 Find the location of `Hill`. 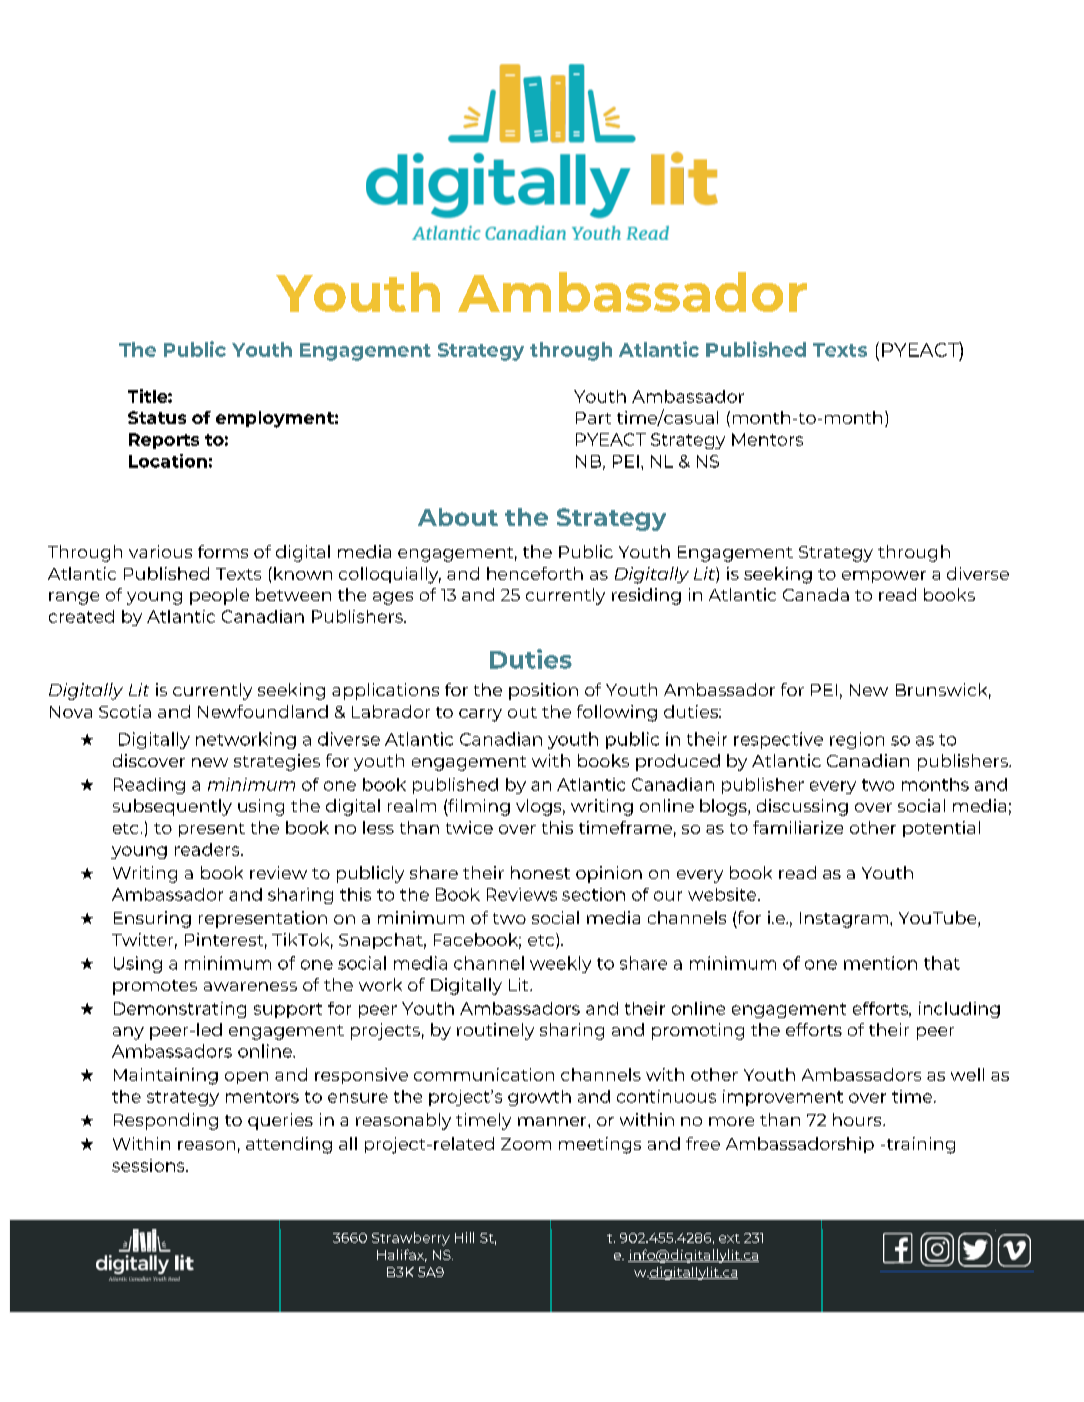

Hill is located at coordinates (464, 1237).
